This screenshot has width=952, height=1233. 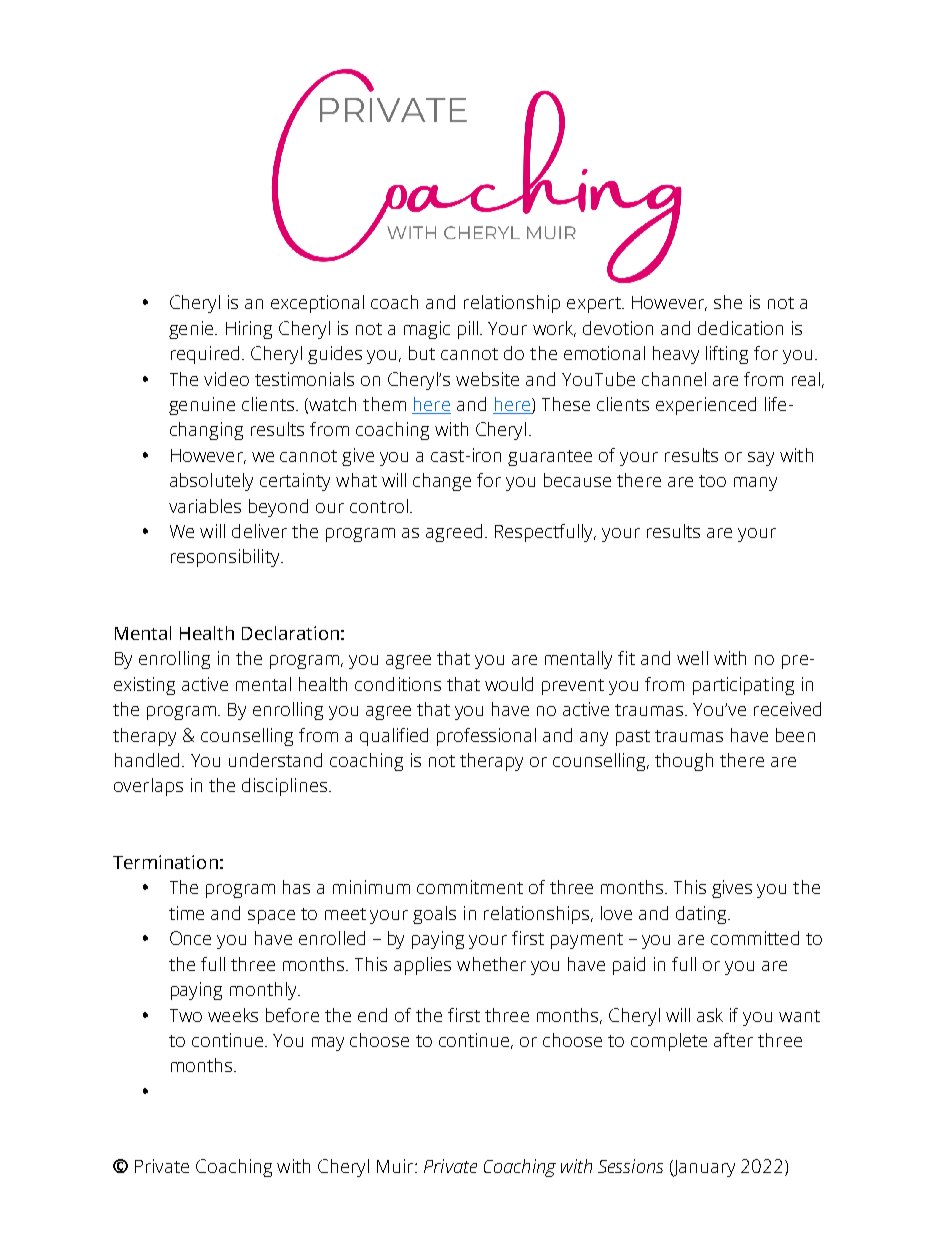 What do you see at coordinates (486, 737) in the screenshot?
I see `professional` at bounding box center [486, 737].
